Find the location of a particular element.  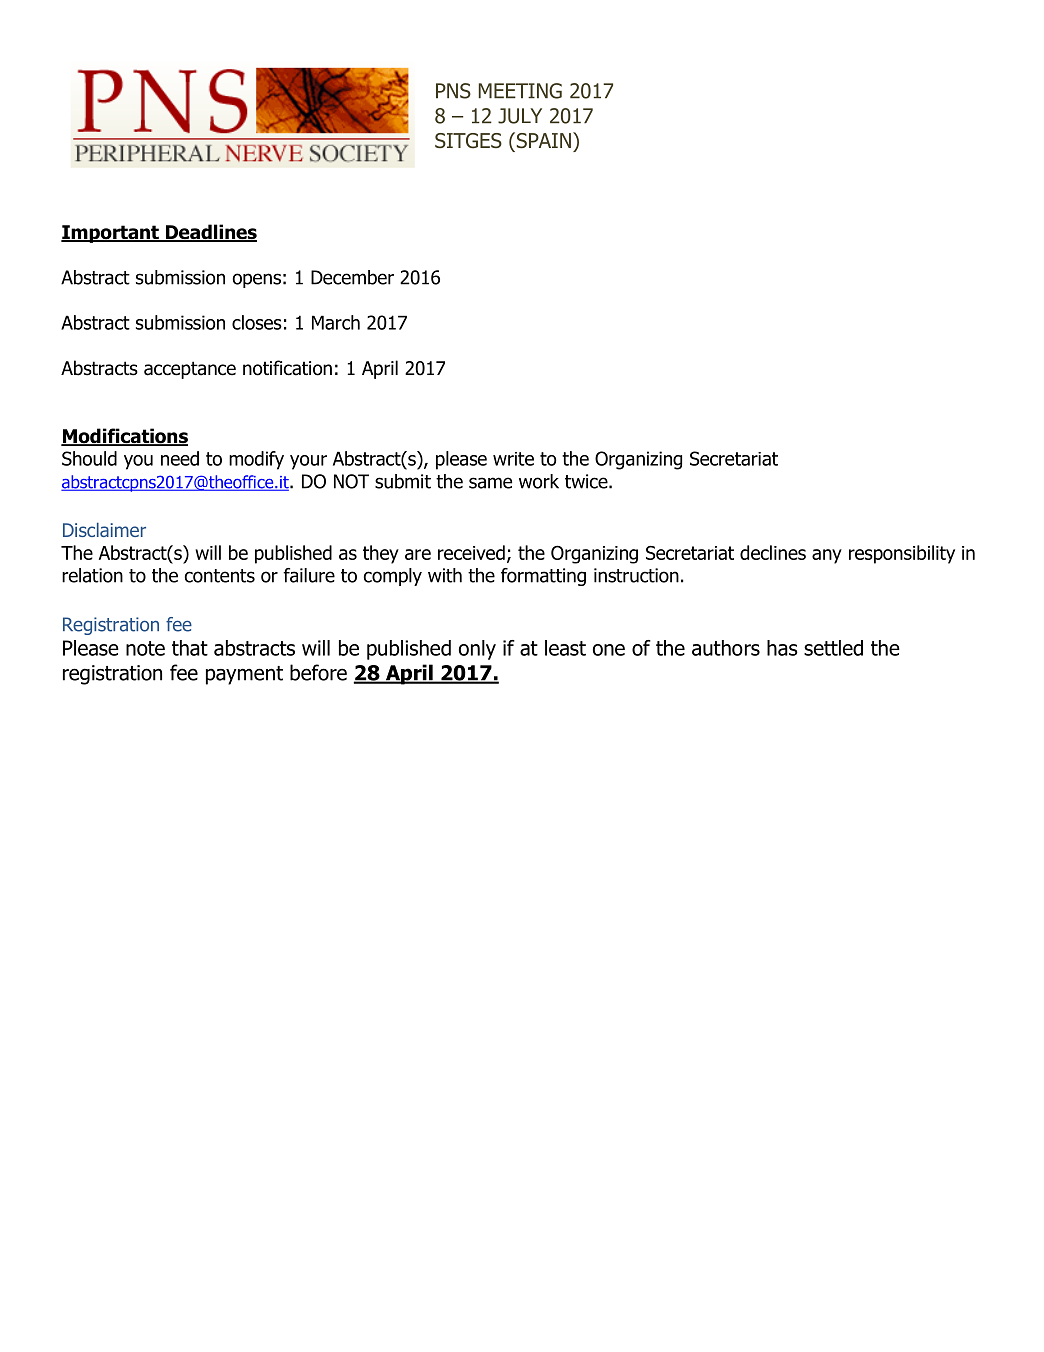

December is located at coordinates (352, 277).
